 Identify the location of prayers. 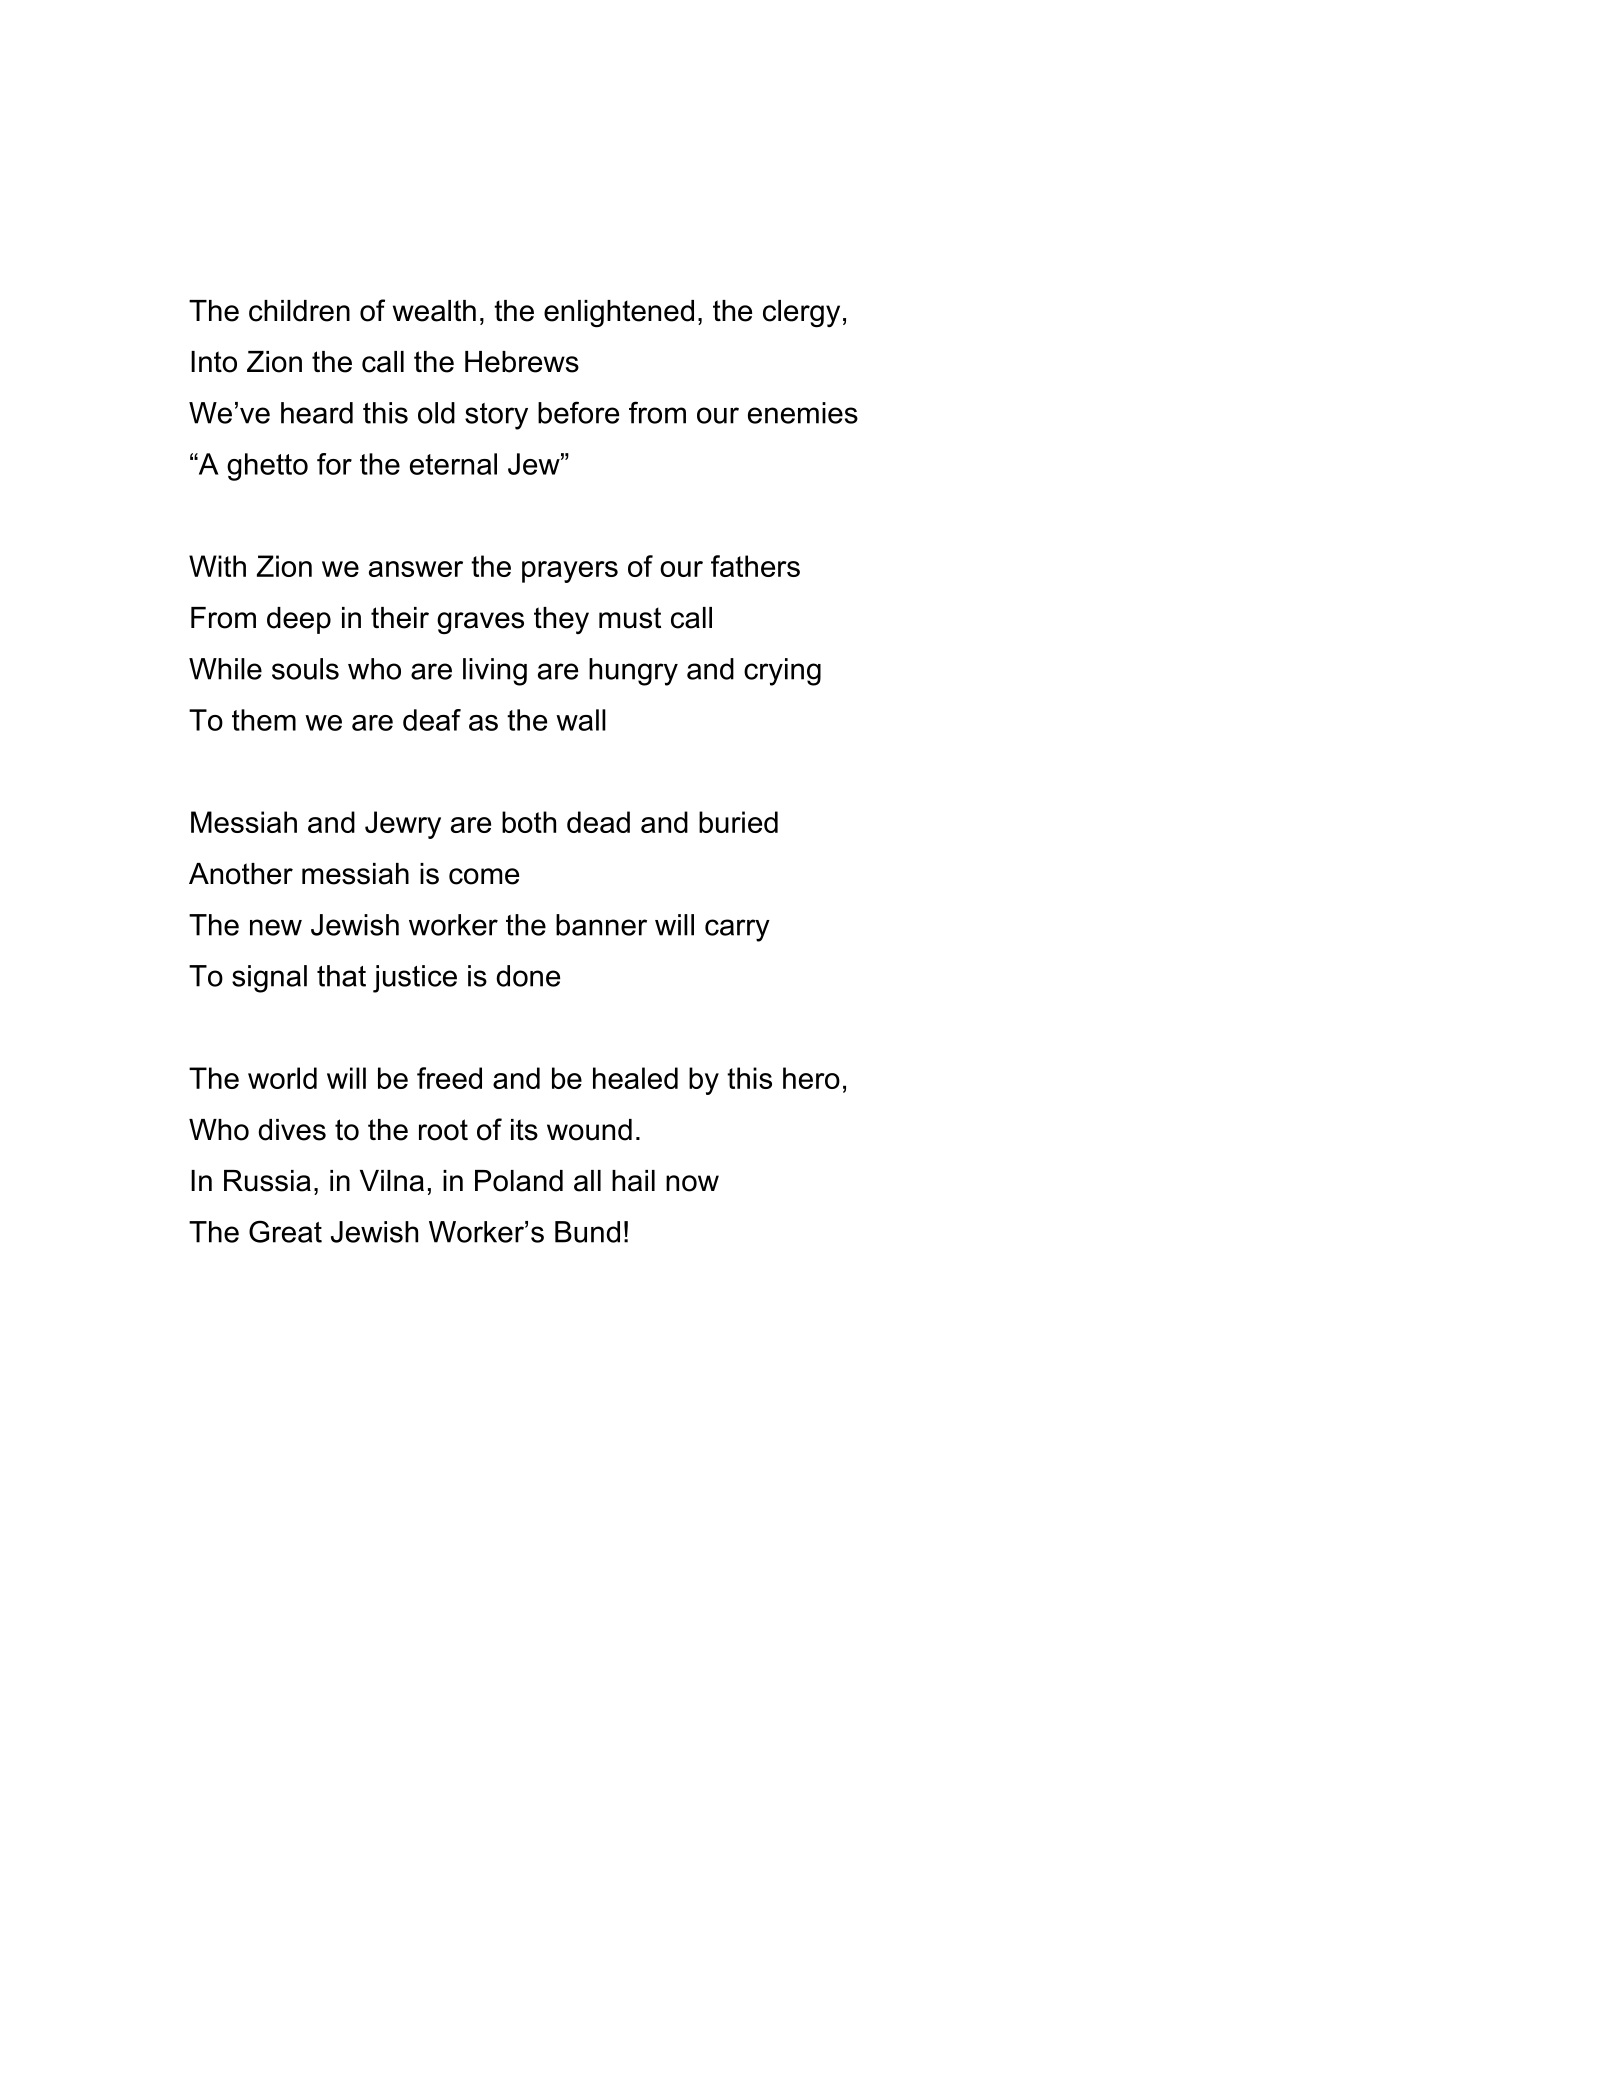
(570, 572).
